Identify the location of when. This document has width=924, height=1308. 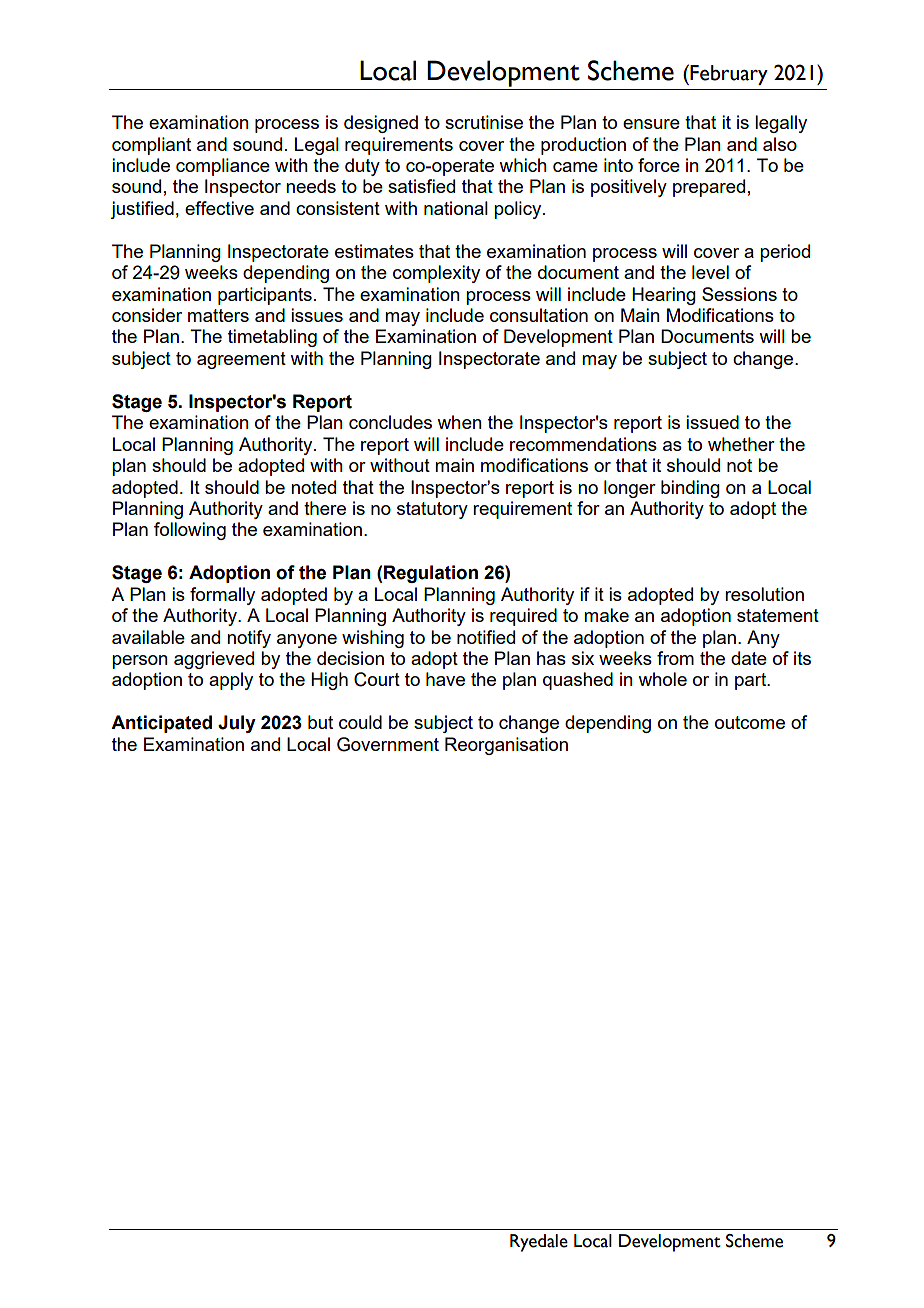
(459, 422).
